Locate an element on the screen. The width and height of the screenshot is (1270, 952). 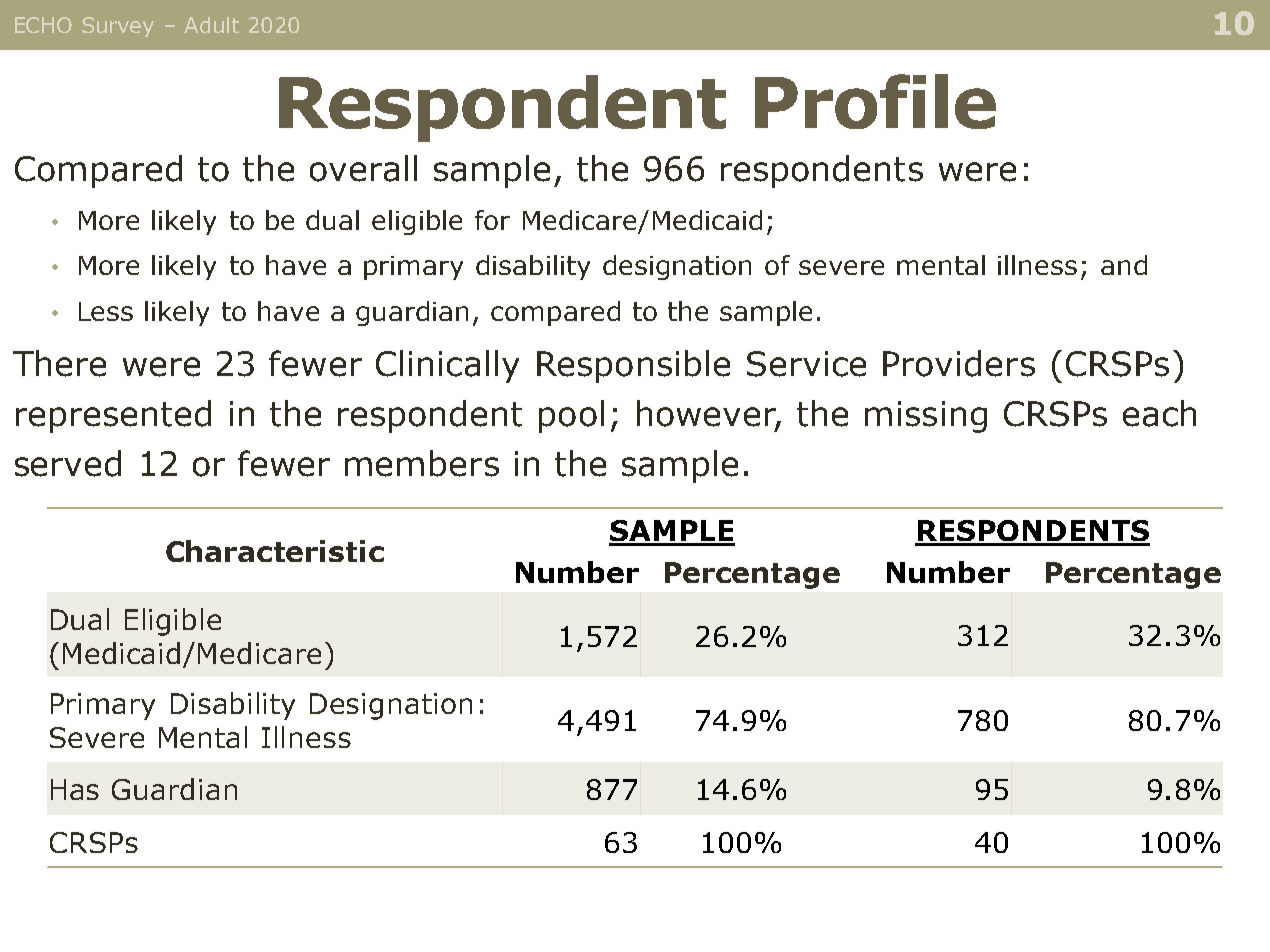
pool is located at coordinates (571, 416).
